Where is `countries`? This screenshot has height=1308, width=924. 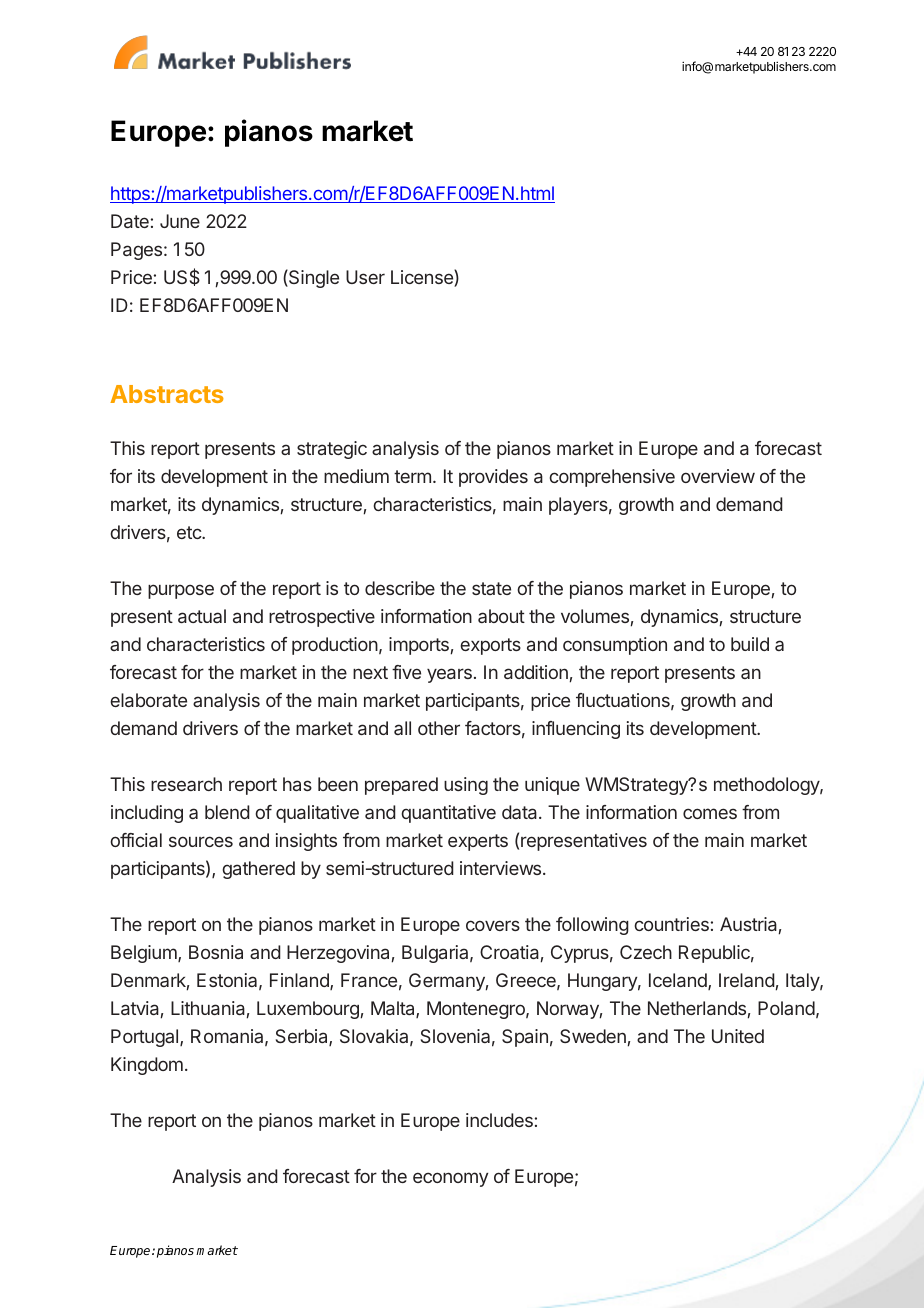
countries is located at coordinates (671, 924).
